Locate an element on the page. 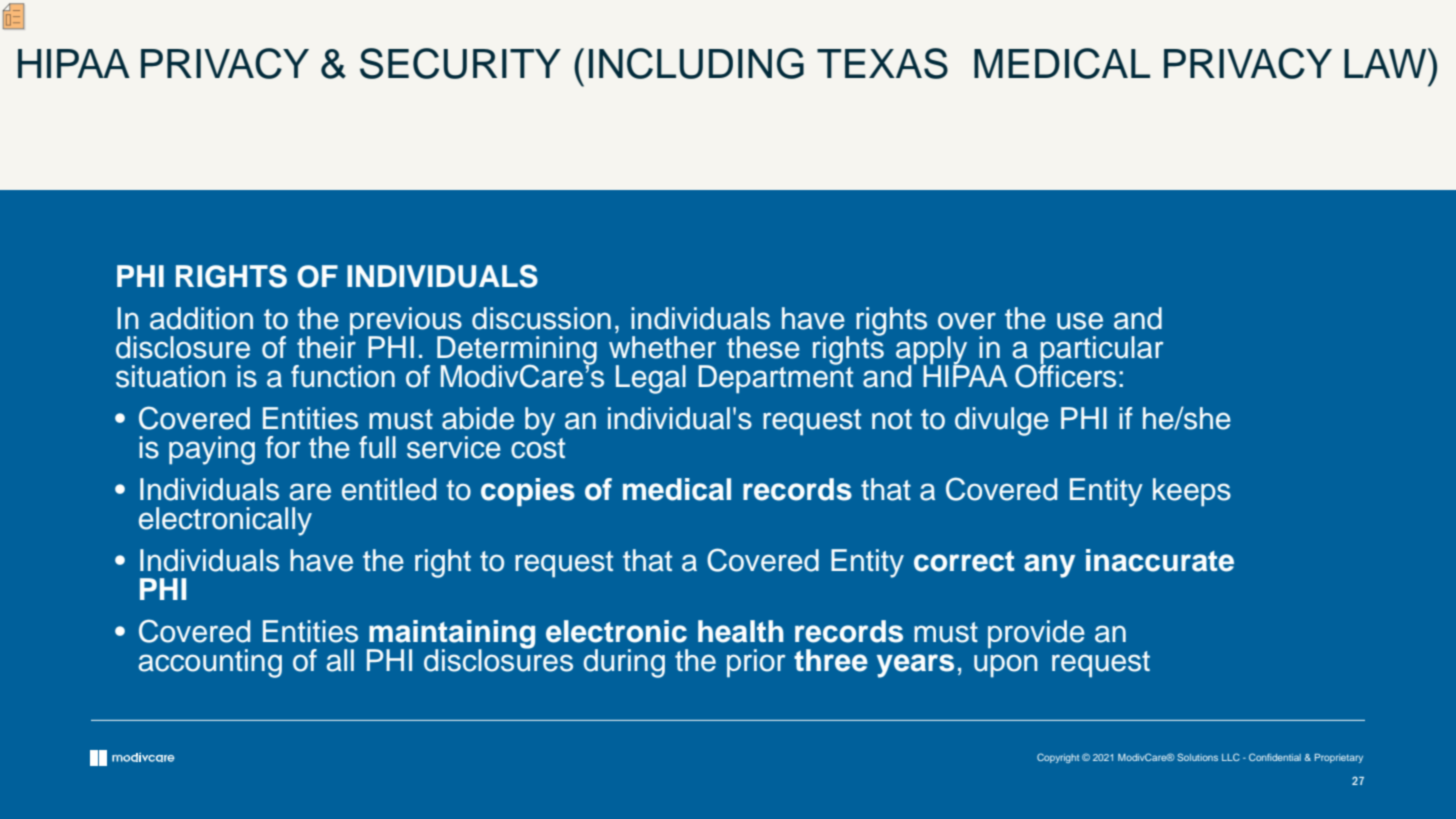 This image has height=819, width=1456. Department is located at coordinates (775, 378).
